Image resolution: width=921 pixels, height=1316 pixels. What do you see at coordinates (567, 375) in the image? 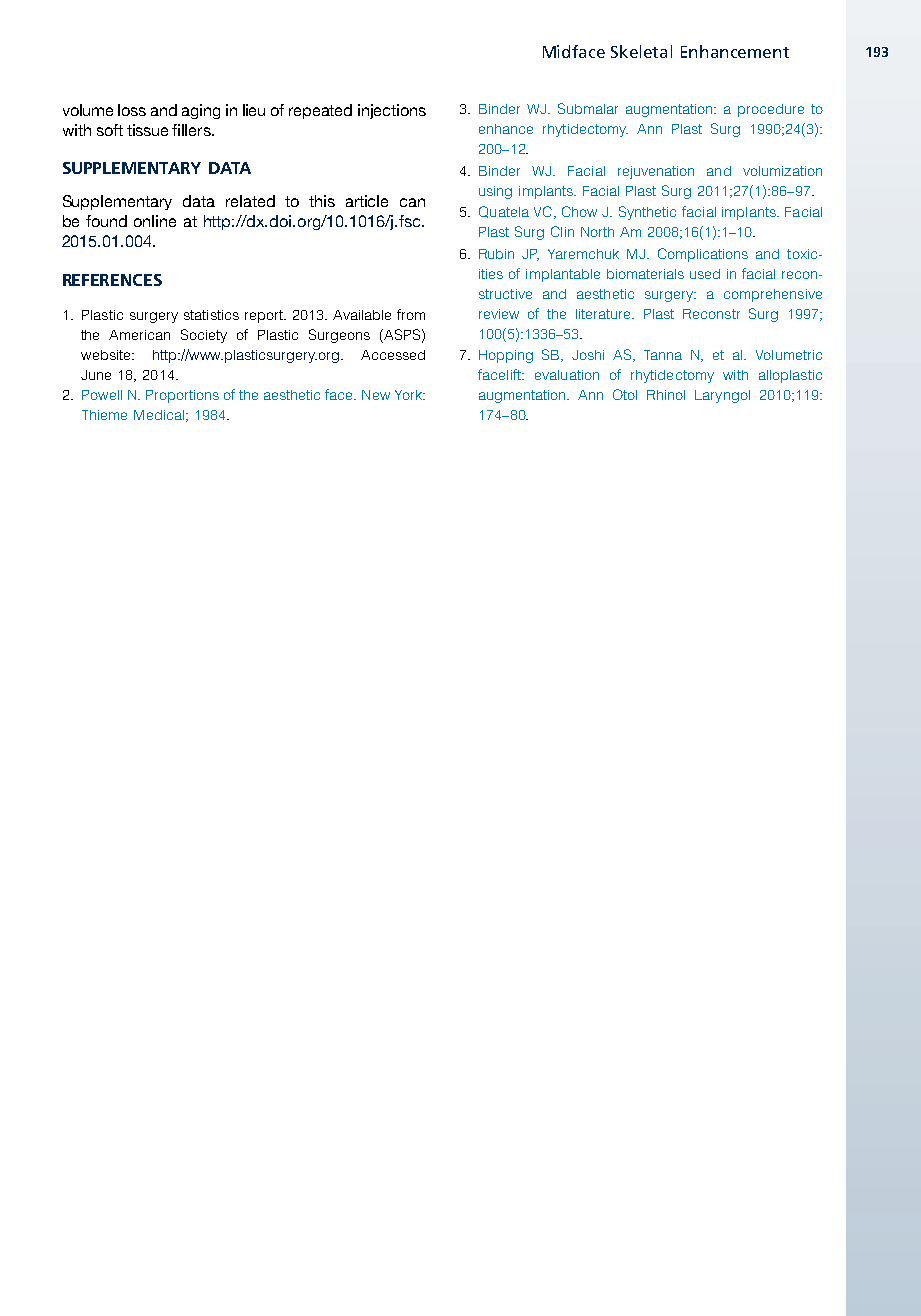
I see `evaluation` at bounding box center [567, 375].
